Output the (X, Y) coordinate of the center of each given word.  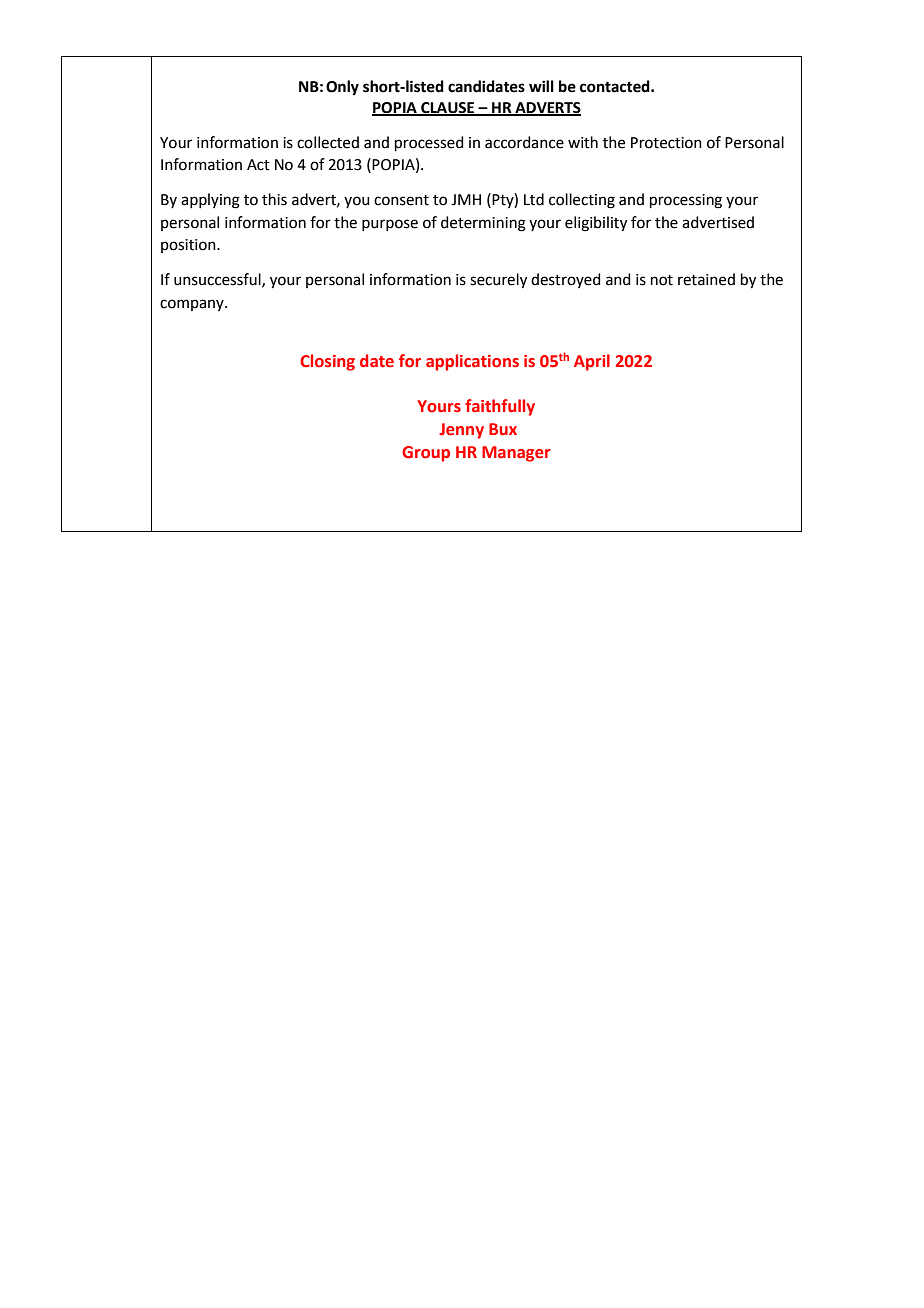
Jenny (461, 431)
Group (426, 454)
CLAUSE (448, 108)
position (189, 246)
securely (498, 281)
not (662, 280)
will (541, 86)
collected (328, 142)
